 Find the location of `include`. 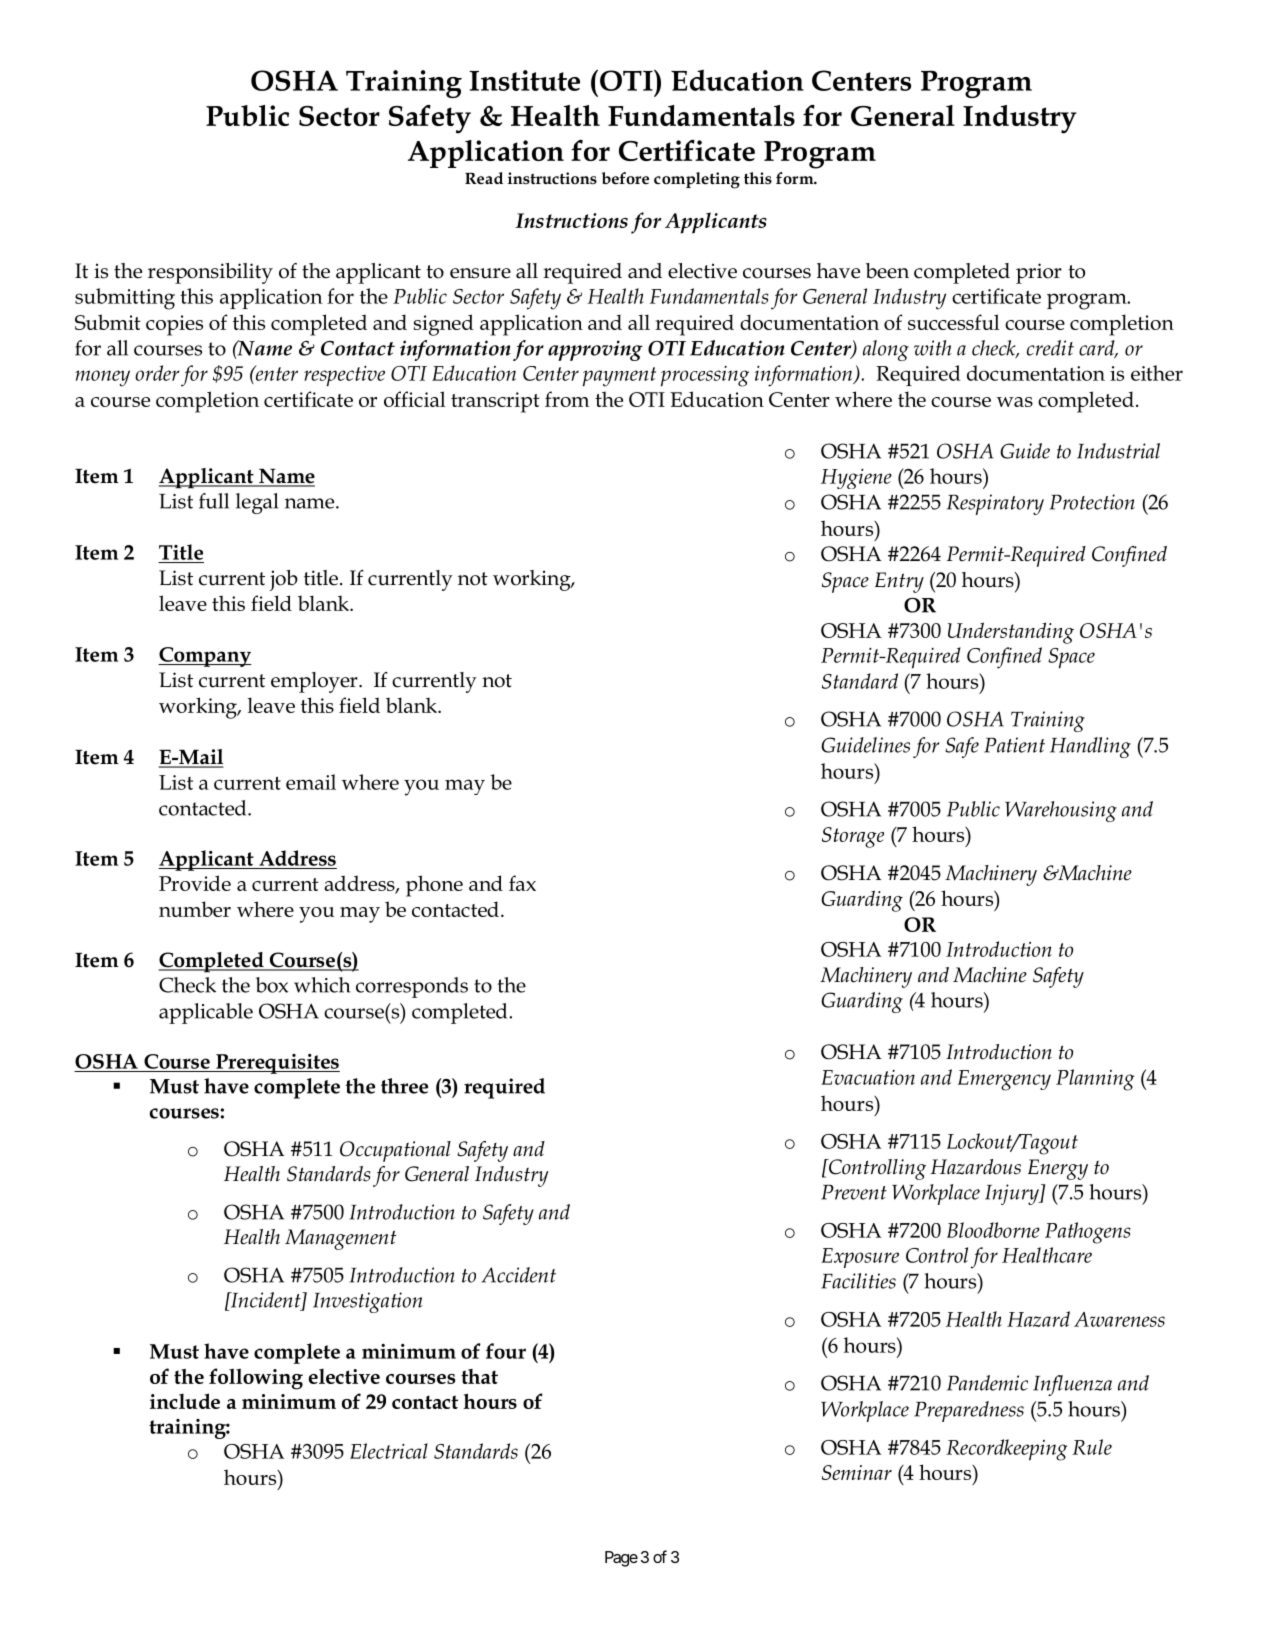

include is located at coordinates (185, 1401).
